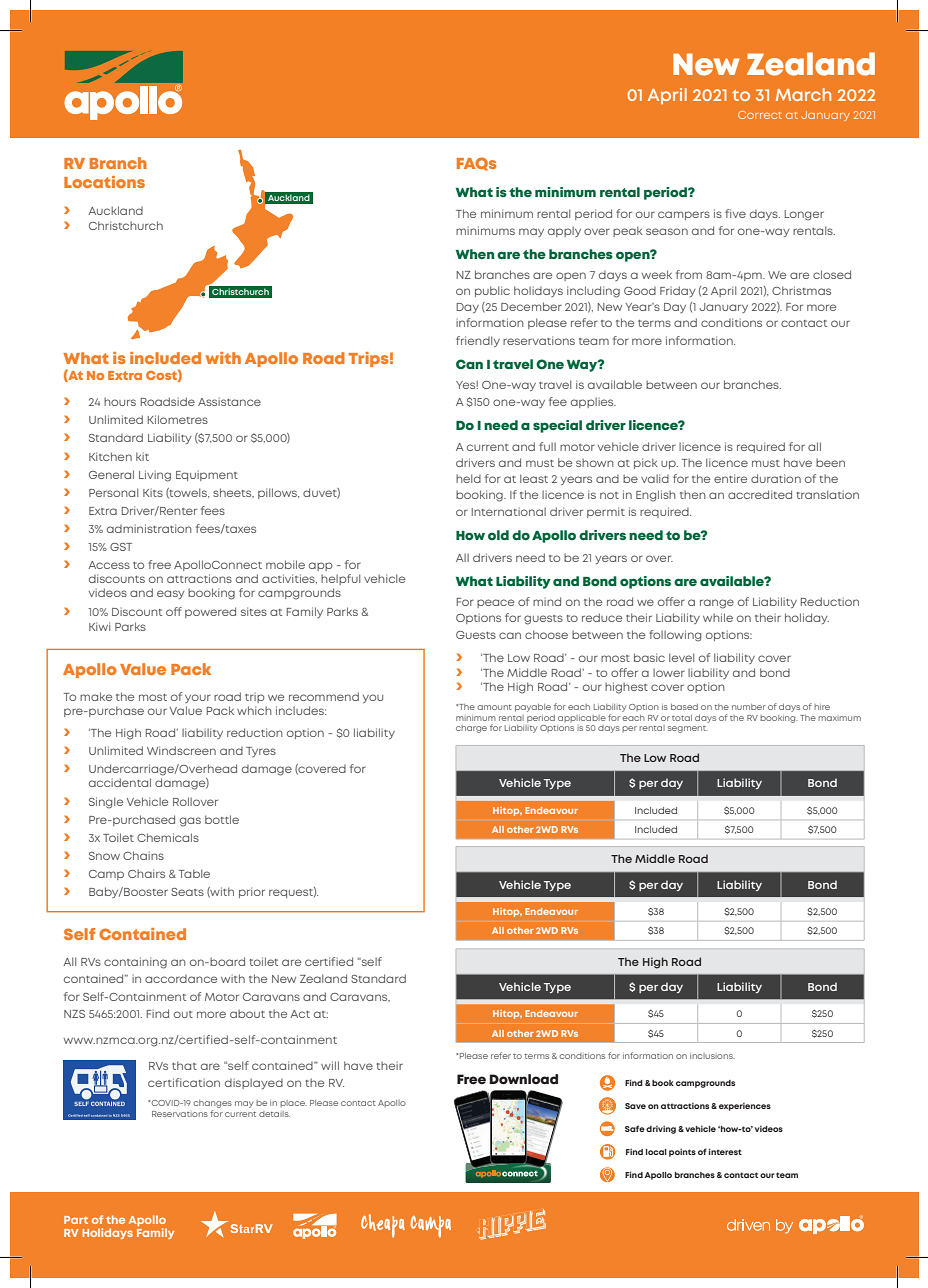  What do you see at coordinates (760, 115) in the screenshot?
I see `Correct` at bounding box center [760, 115].
